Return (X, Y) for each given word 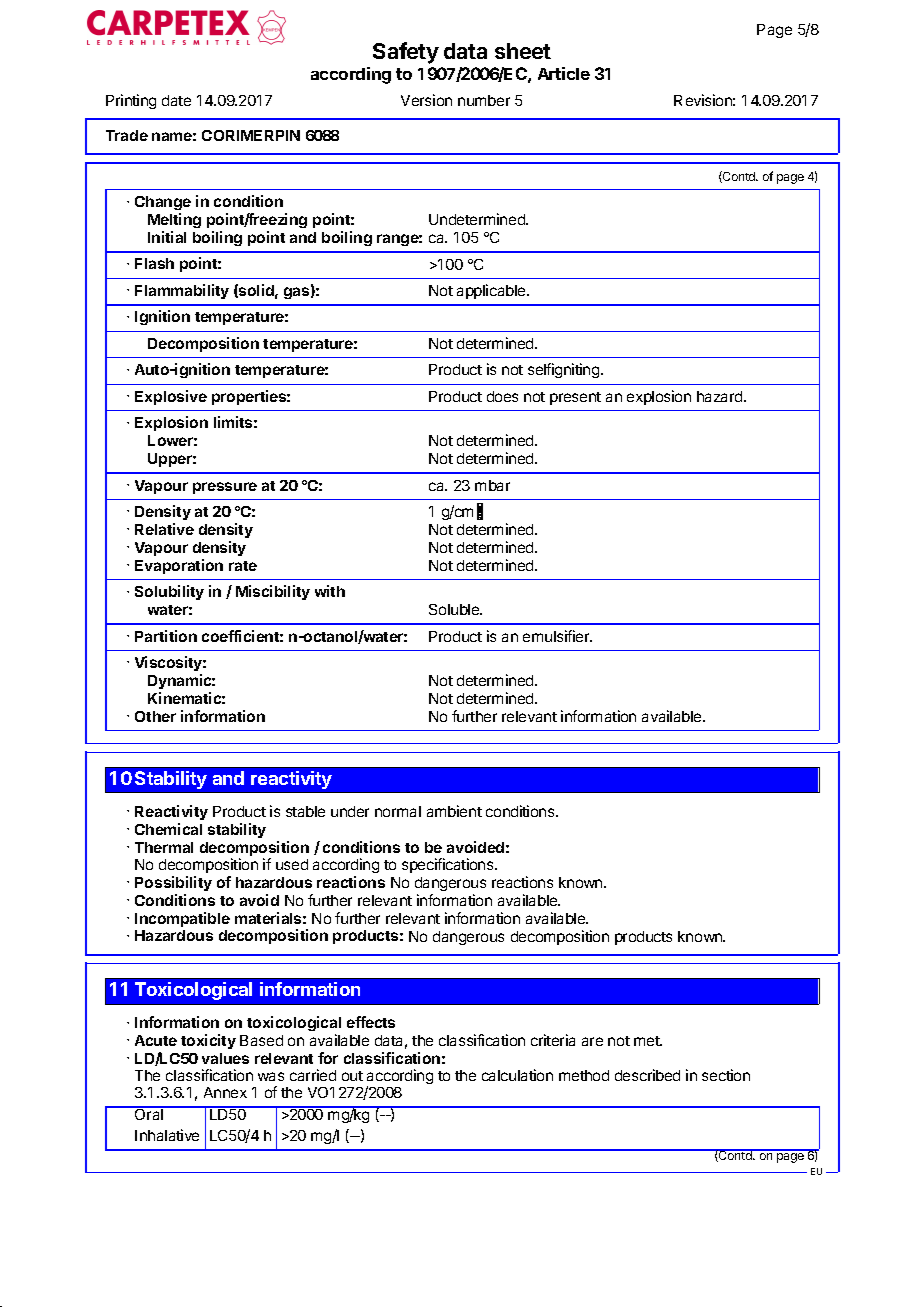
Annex (225, 1092)
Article (564, 73)
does (502, 396)
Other (155, 716)
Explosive (171, 397)
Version (426, 100)
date (176, 100)
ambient (454, 811)
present (575, 398)
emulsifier (557, 636)
